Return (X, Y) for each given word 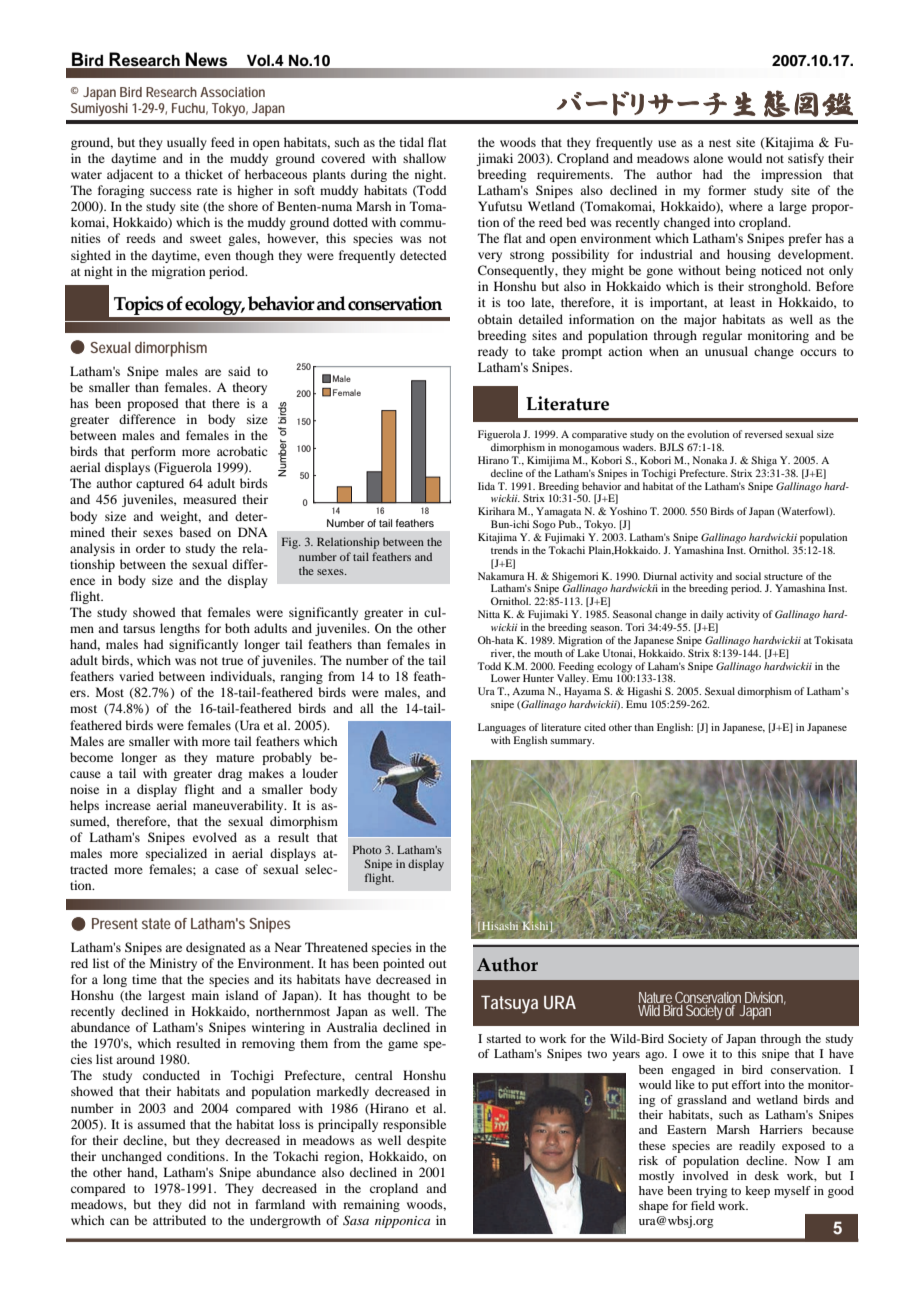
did (197, 1204)
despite (426, 1141)
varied (136, 676)
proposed (153, 404)
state (156, 923)
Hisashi (500, 926)
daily (712, 615)
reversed (764, 434)
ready (493, 352)
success (171, 191)
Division (765, 998)
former (727, 190)
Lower (505, 678)
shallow (424, 158)
